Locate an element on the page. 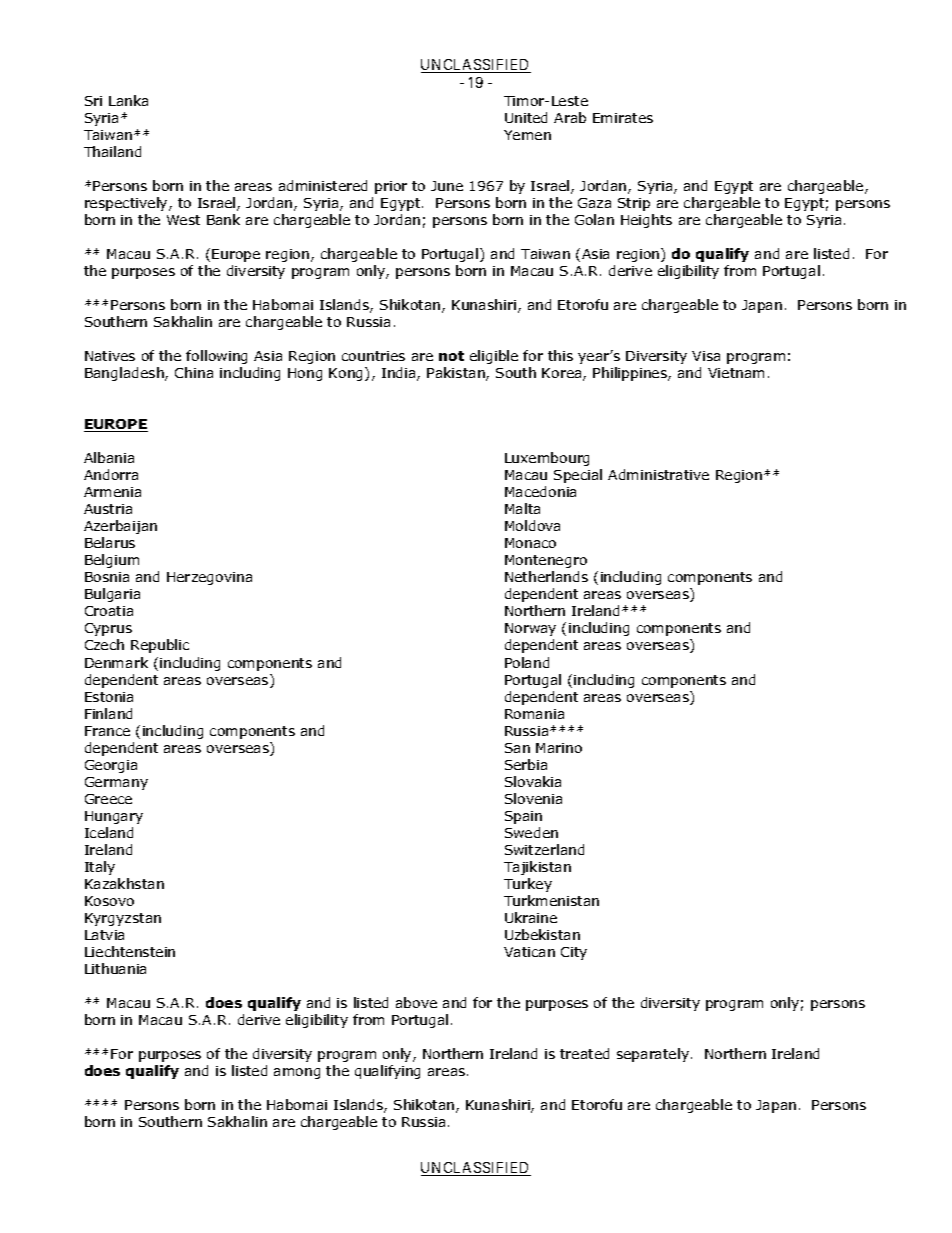  Switzerland is located at coordinates (544, 849).
